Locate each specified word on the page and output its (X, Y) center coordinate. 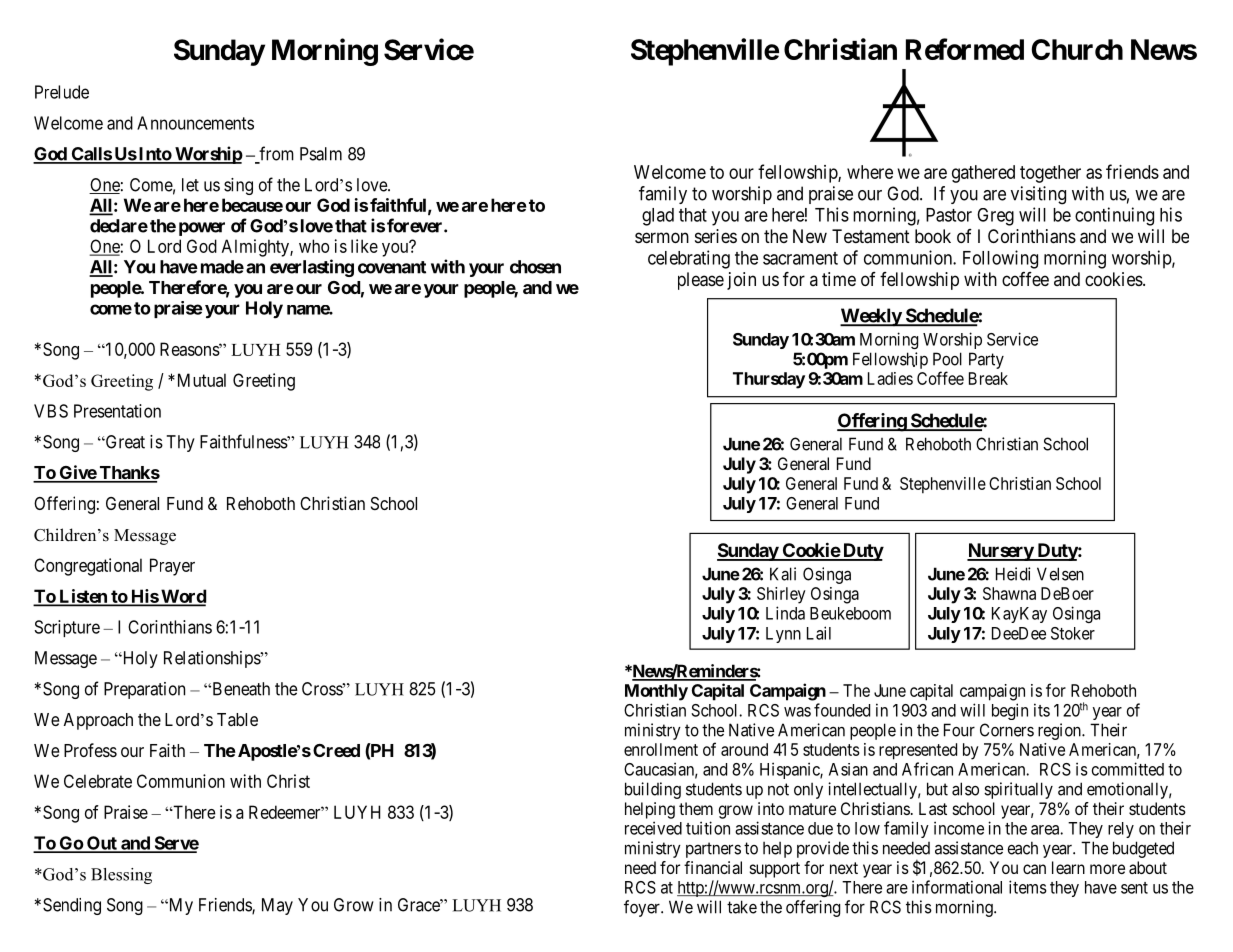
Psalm (321, 154)
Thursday (769, 380)
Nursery (1001, 552)
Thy (181, 443)
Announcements (195, 123)
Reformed (965, 49)
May (277, 906)
